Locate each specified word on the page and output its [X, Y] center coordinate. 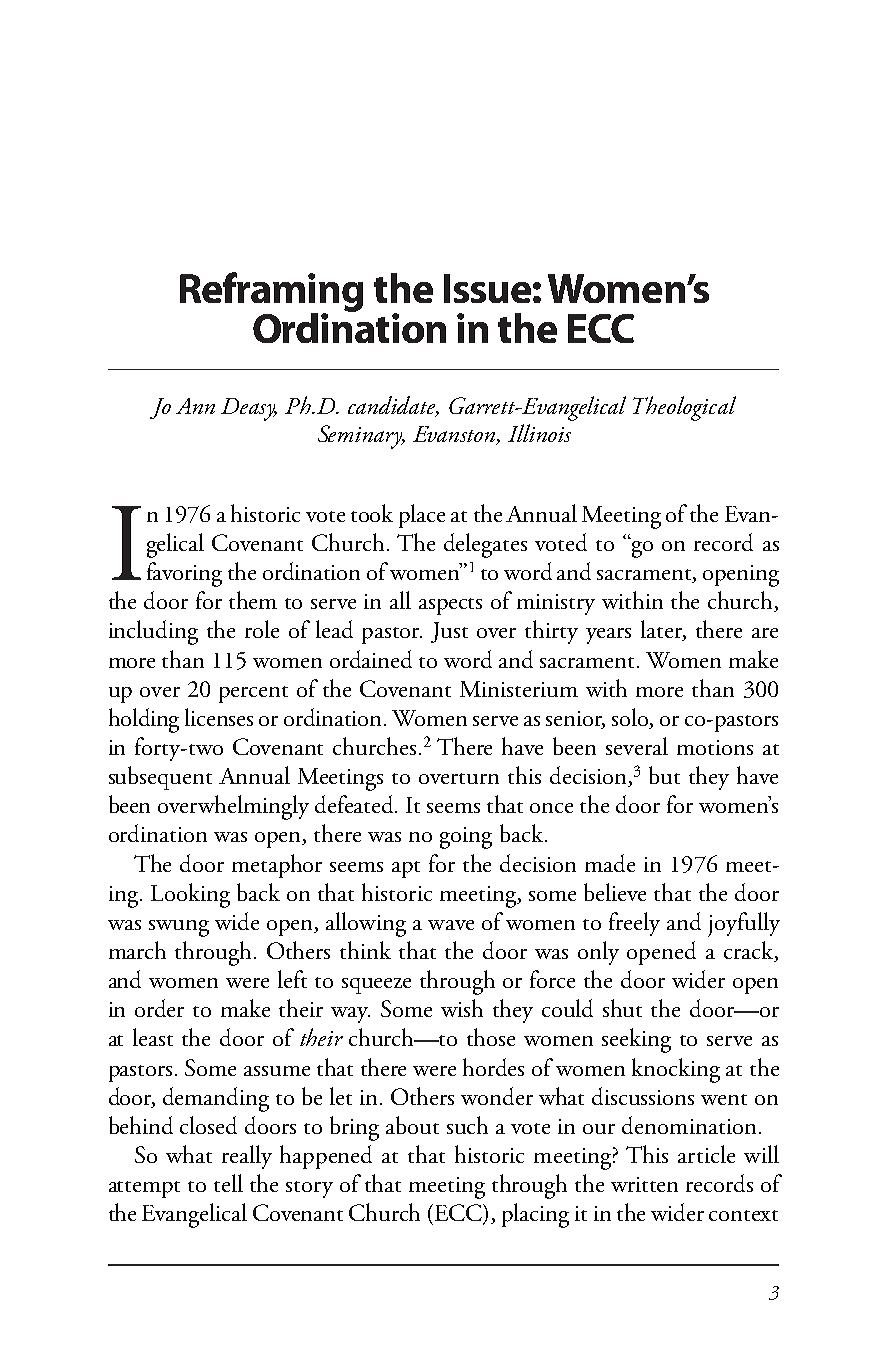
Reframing [271, 293]
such [467, 1125]
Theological [684, 408]
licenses [219, 717]
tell [228, 1183]
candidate [393, 406]
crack [750, 951]
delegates [485, 545]
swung [179, 928]
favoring [184, 574]
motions [715, 747]
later [663, 630]
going [466, 838]
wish [462, 1008]
